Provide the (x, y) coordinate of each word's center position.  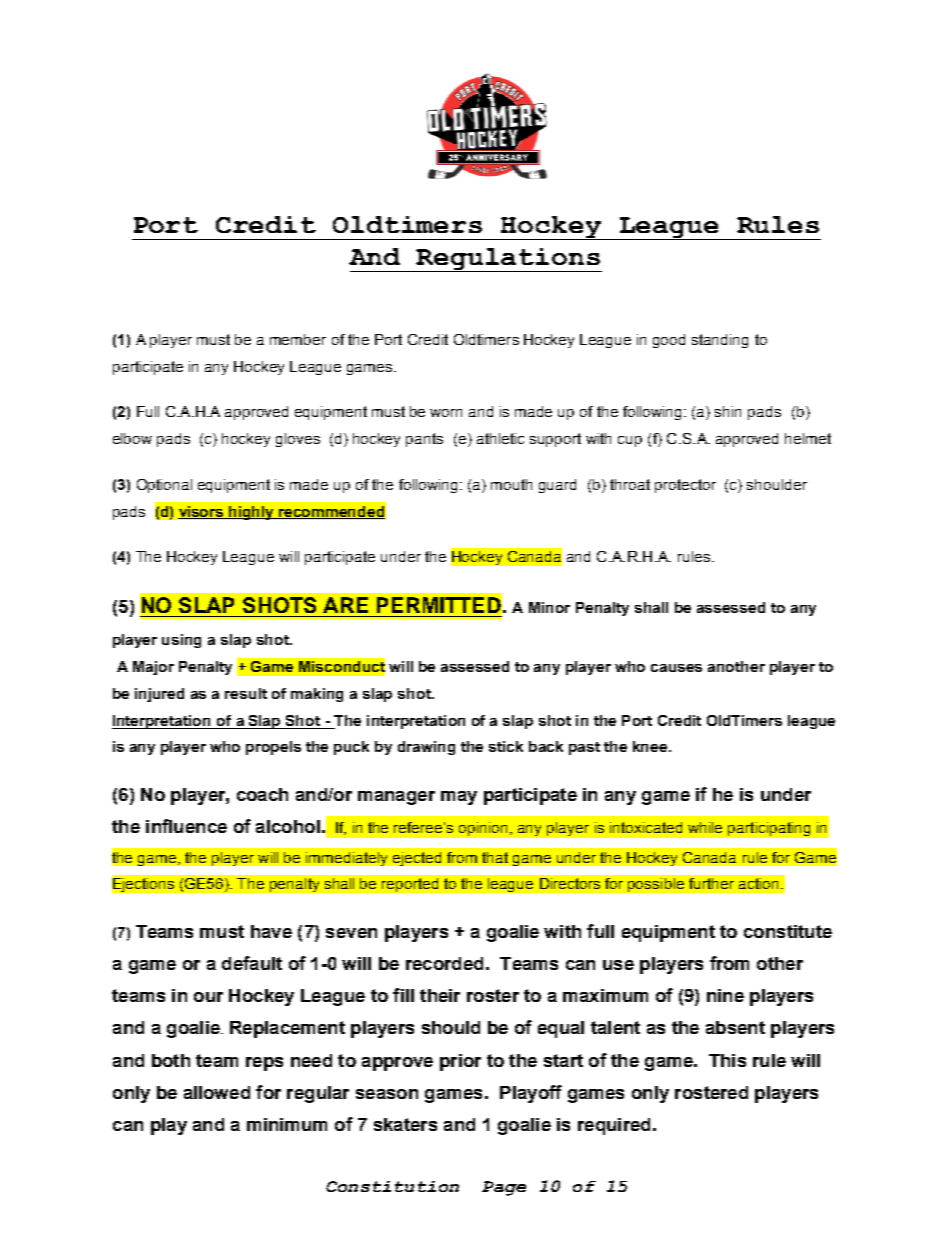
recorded (444, 963)
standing (720, 341)
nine (725, 995)
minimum (287, 1124)
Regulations (508, 260)
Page (504, 1188)
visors (202, 512)
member (298, 339)
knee (651, 746)
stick (506, 746)
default (252, 963)
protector (685, 486)
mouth (511, 484)
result (246, 693)
